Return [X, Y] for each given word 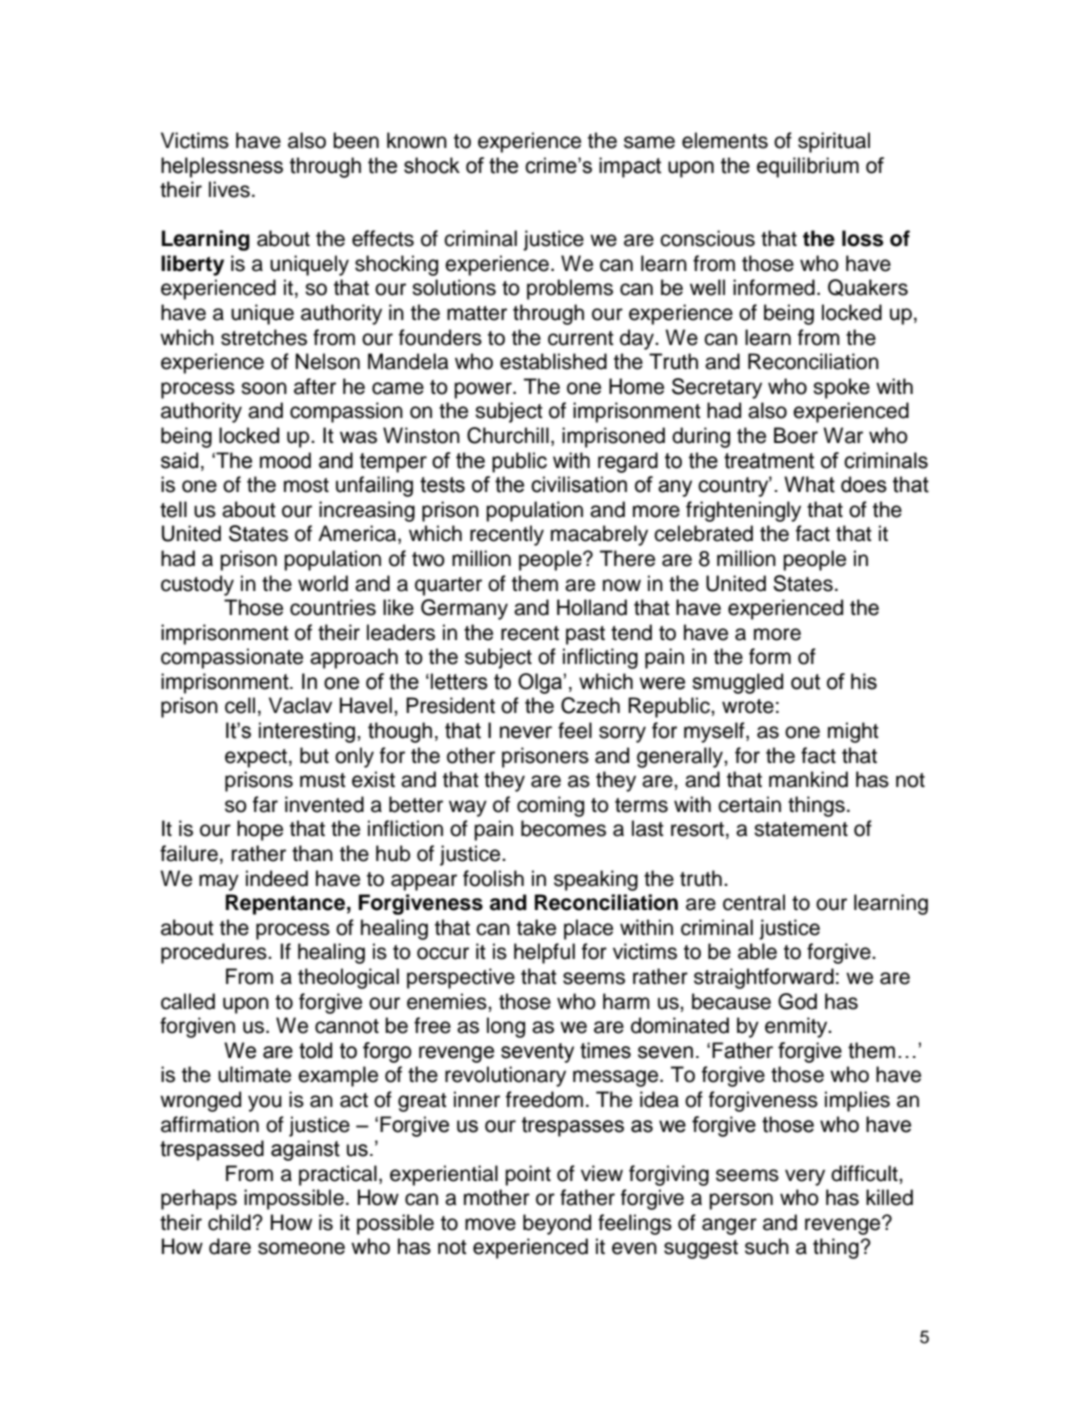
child [229, 1222]
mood [285, 460]
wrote [748, 706]
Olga [540, 683]
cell [240, 705]
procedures [215, 953]
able [757, 951]
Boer [796, 435]
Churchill [508, 435]
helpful [544, 953]
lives [229, 189]
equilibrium [808, 167]
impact [630, 167]
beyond [557, 1224]
